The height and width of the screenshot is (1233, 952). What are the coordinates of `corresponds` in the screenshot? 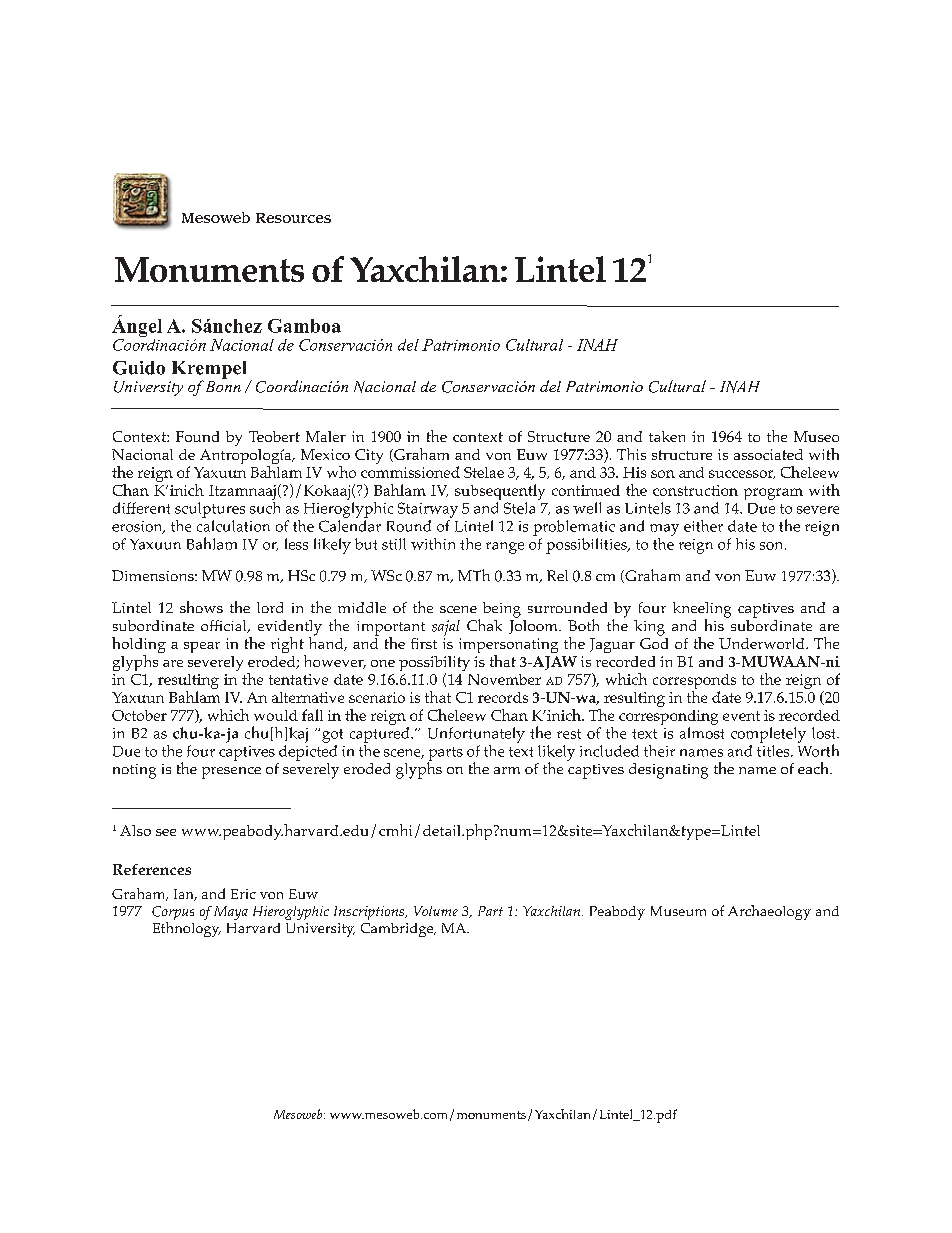 It's located at (694, 683).
